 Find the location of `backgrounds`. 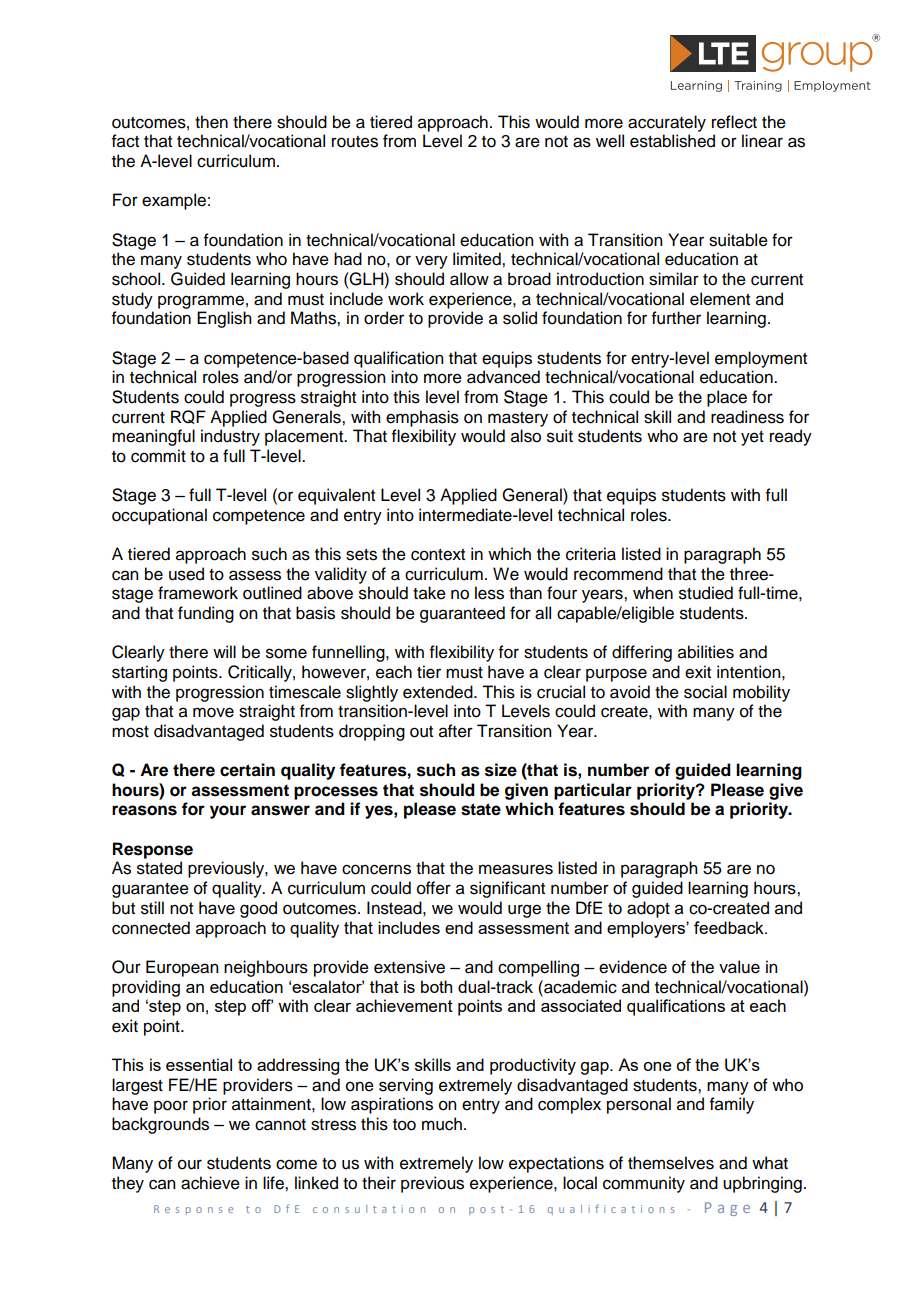

backgrounds is located at coordinates (160, 1125).
